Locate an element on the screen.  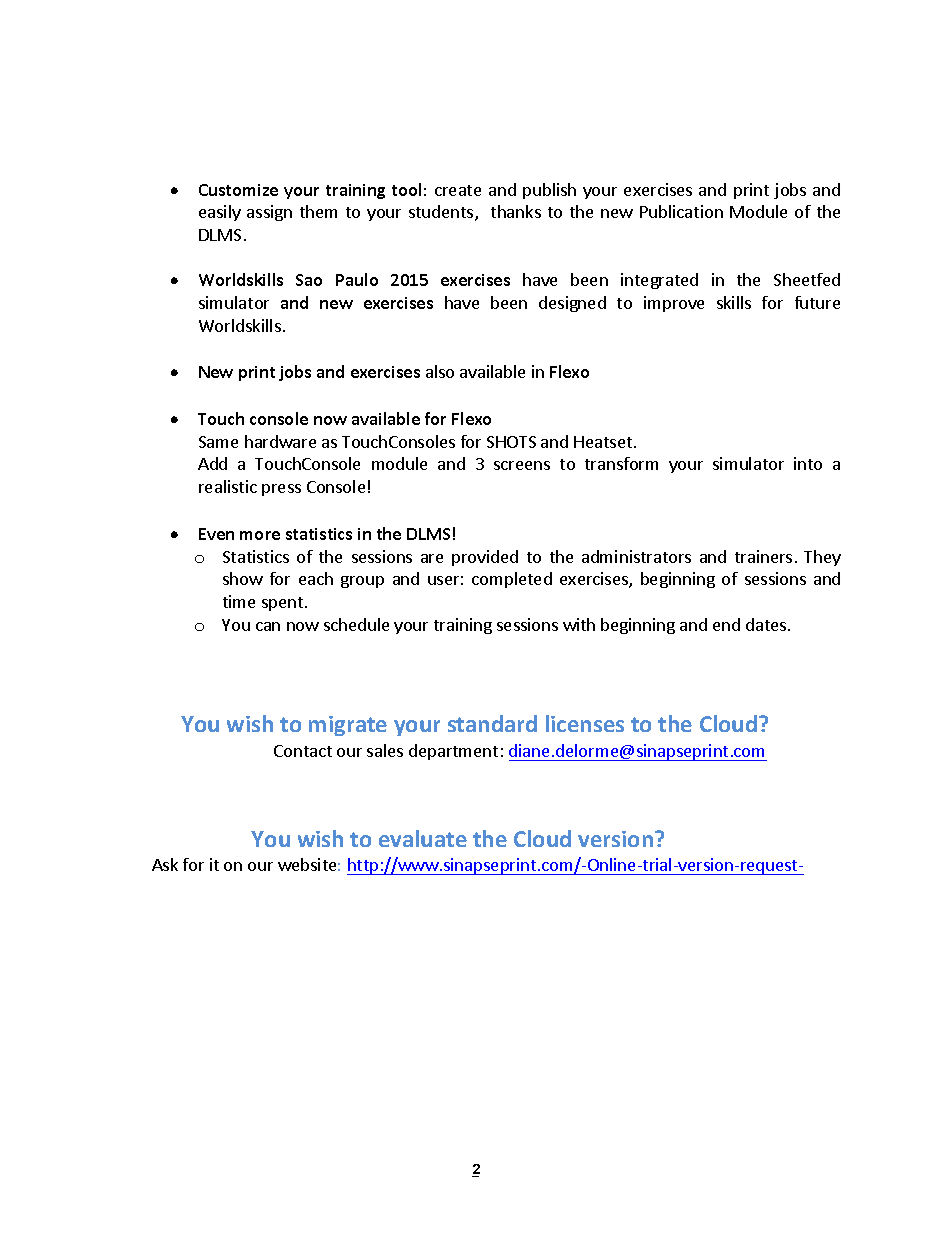
Ask is located at coordinates (165, 864).
